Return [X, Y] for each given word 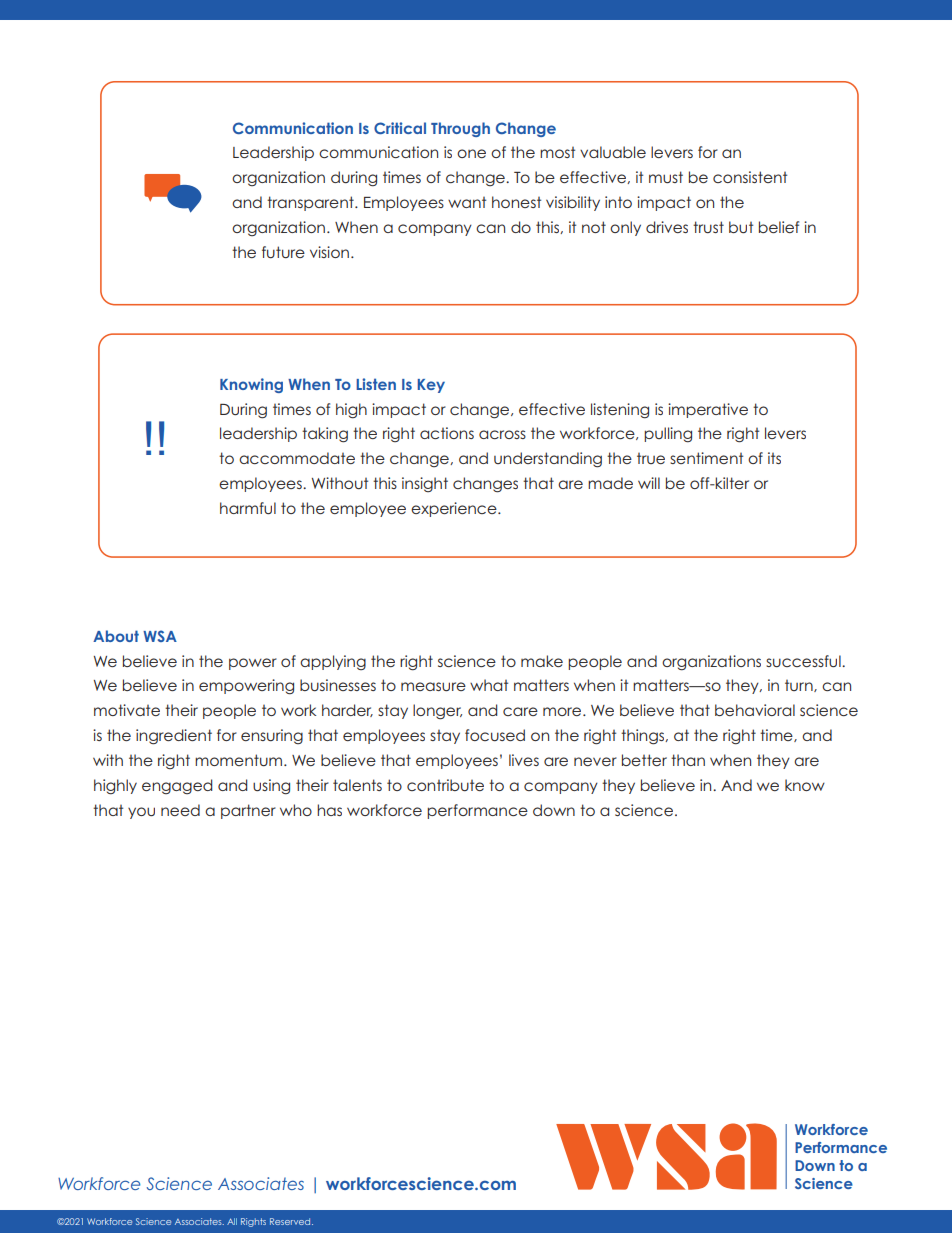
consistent [750, 177]
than [688, 760]
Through [460, 129]
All [232, 1221]
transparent [311, 203]
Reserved [291, 1221]
